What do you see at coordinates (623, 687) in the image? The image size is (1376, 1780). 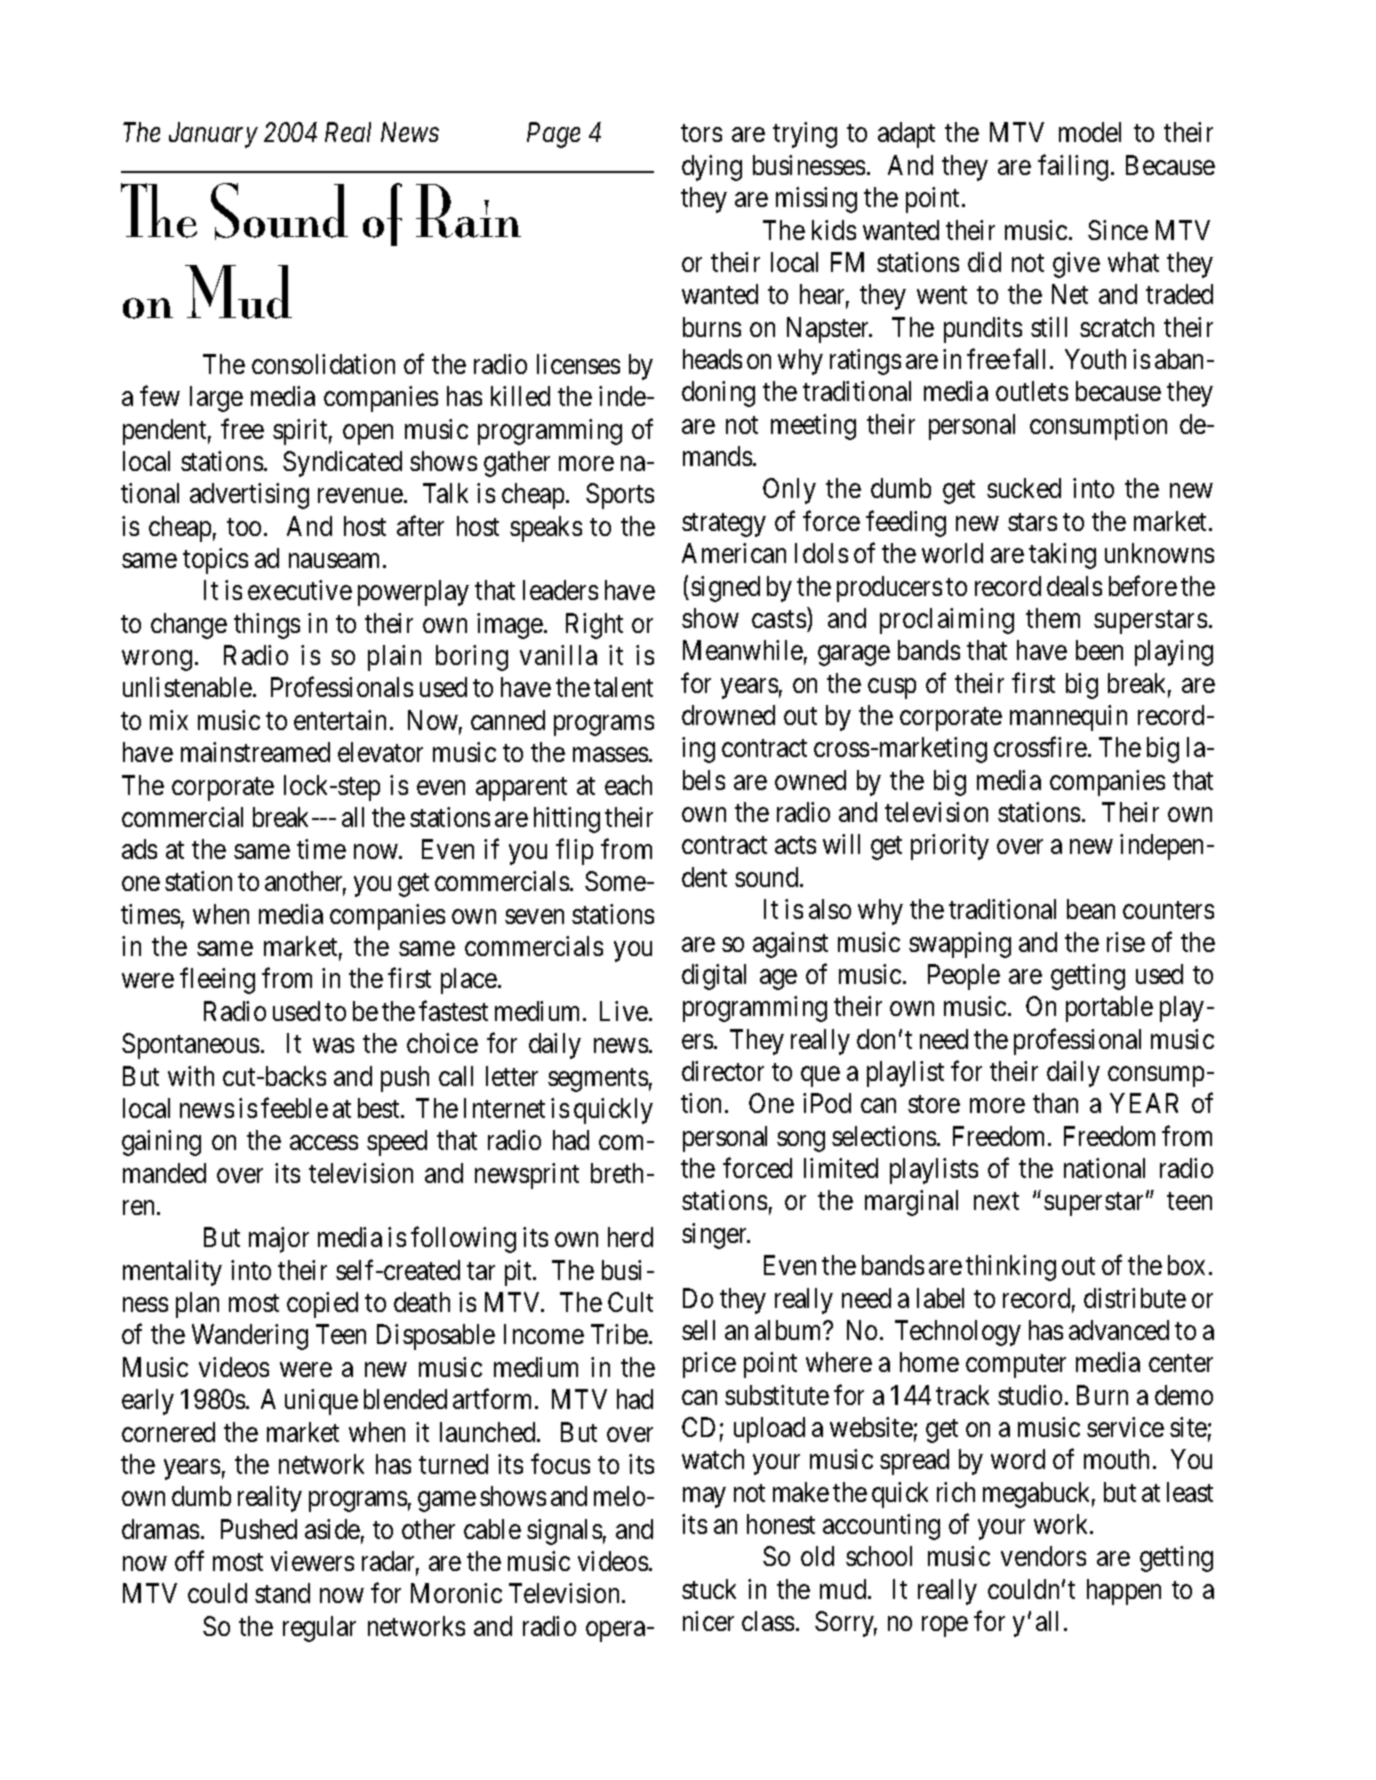 I see `talent` at bounding box center [623, 687].
